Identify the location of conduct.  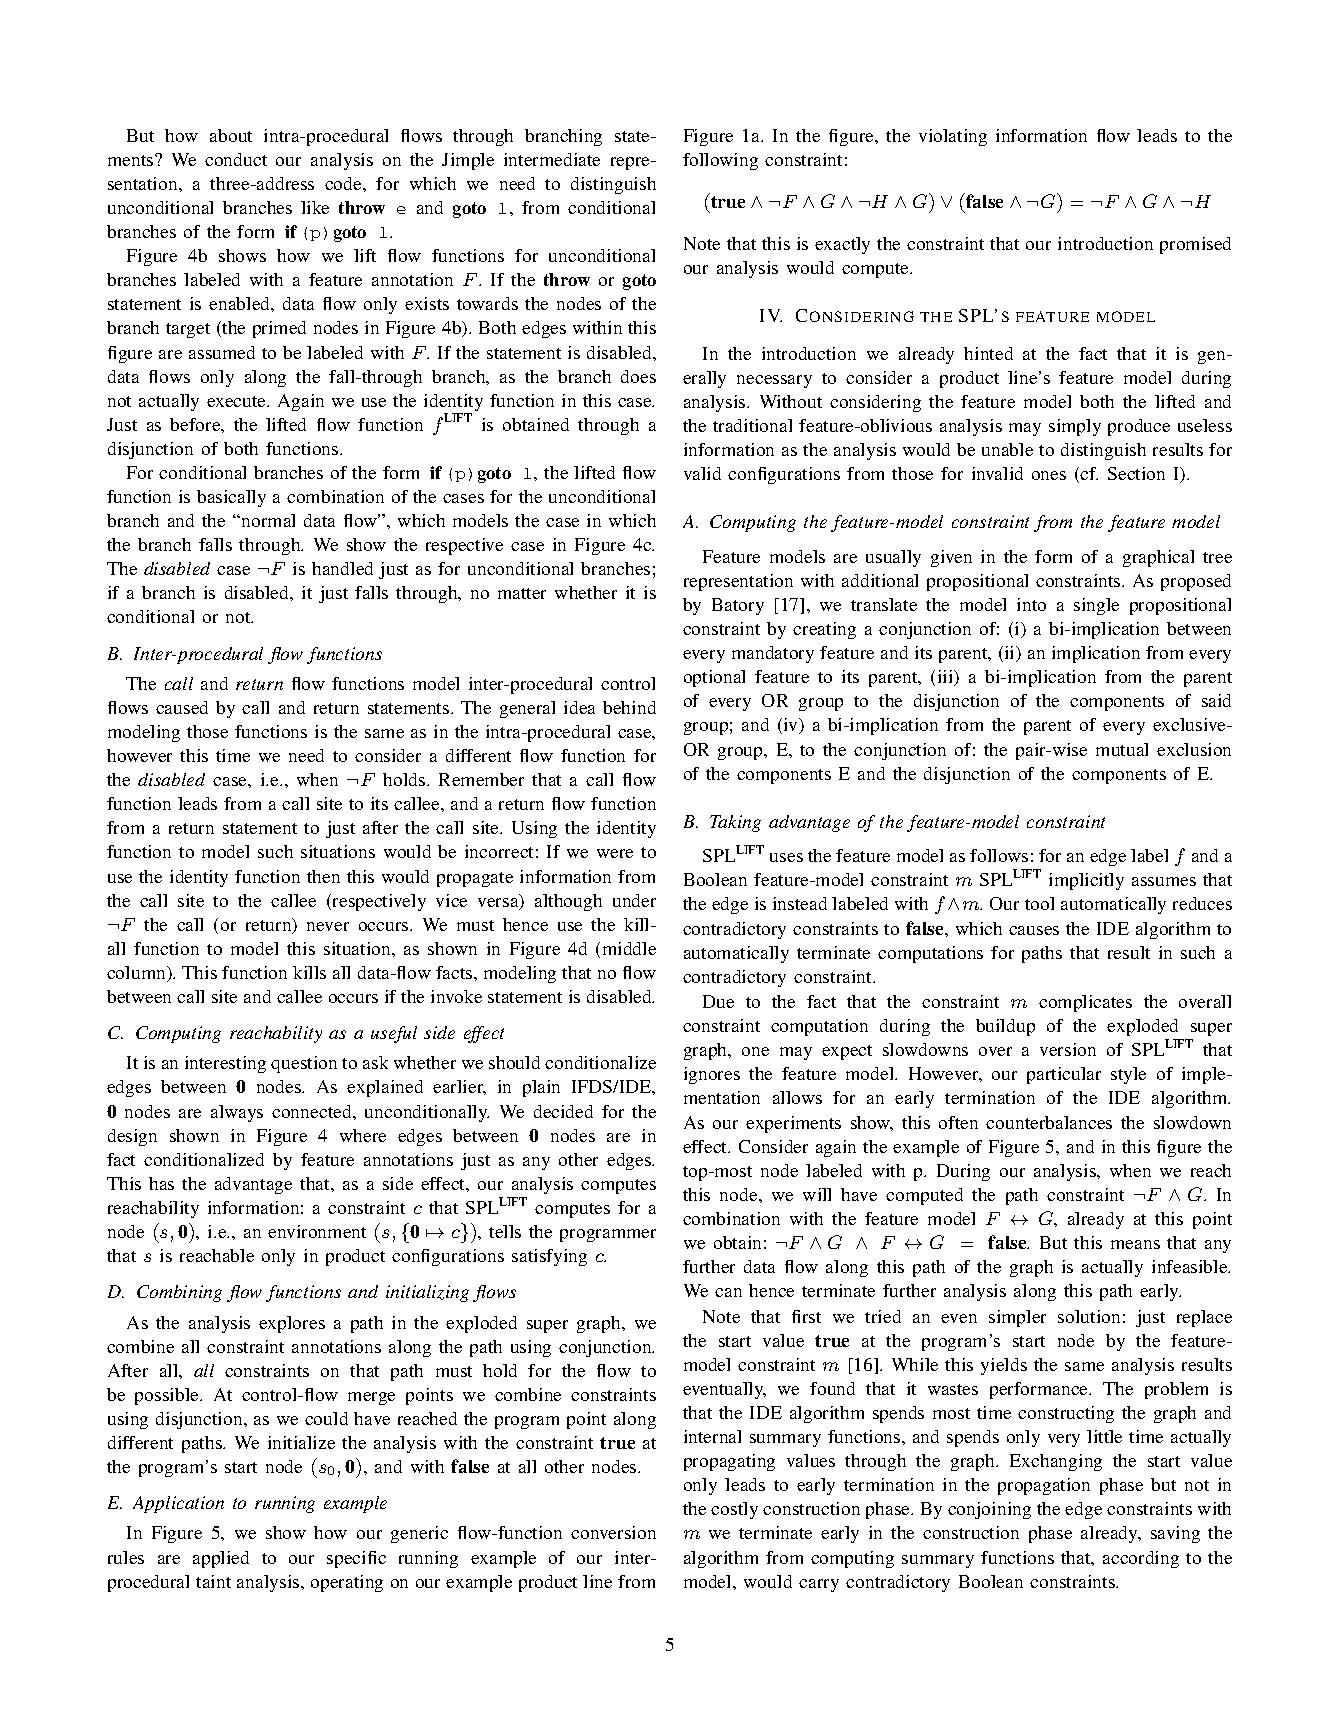
(236, 159).
